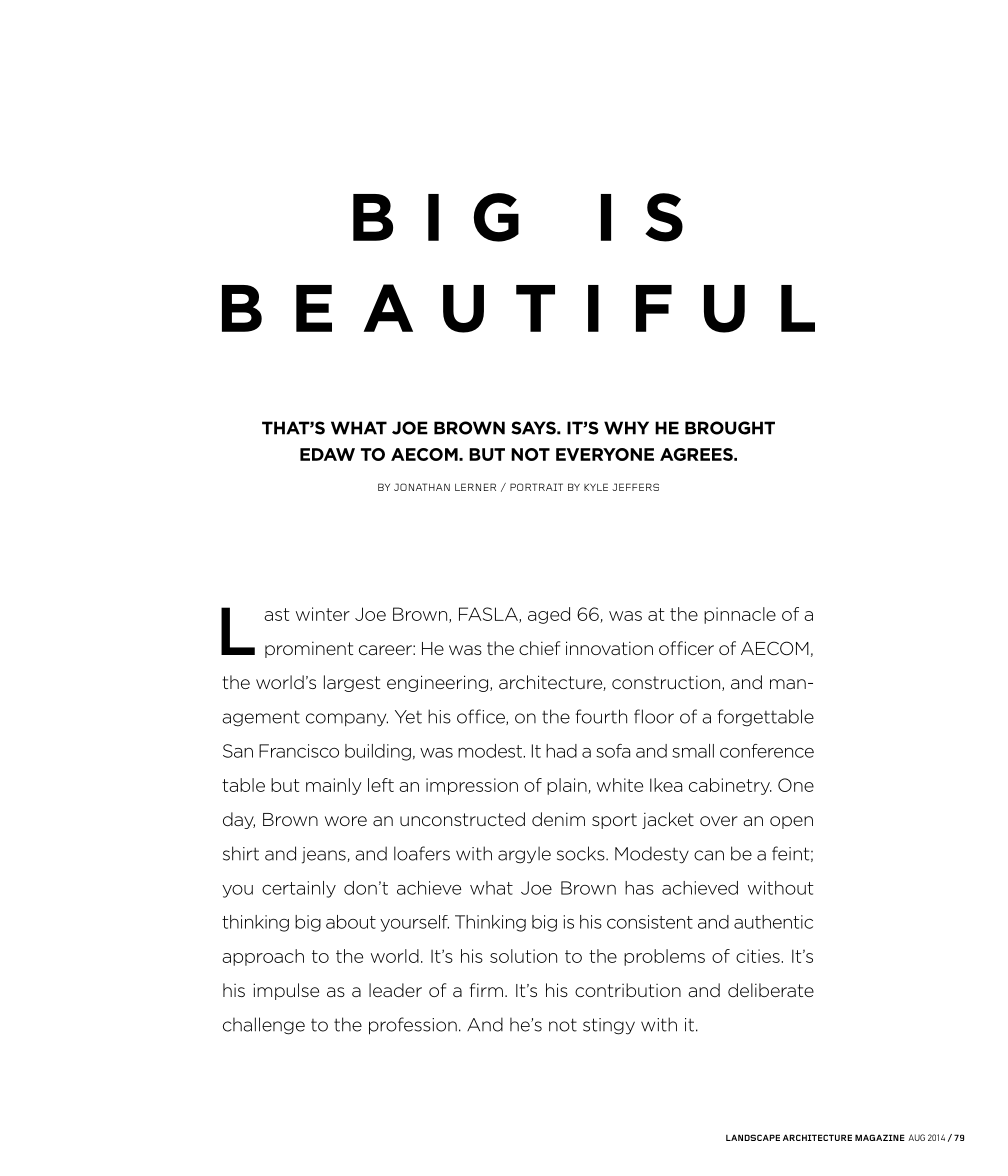 This document has width=1008, height=1176. What do you see at coordinates (740, 615) in the document?
I see `pinnacle` at bounding box center [740, 615].
